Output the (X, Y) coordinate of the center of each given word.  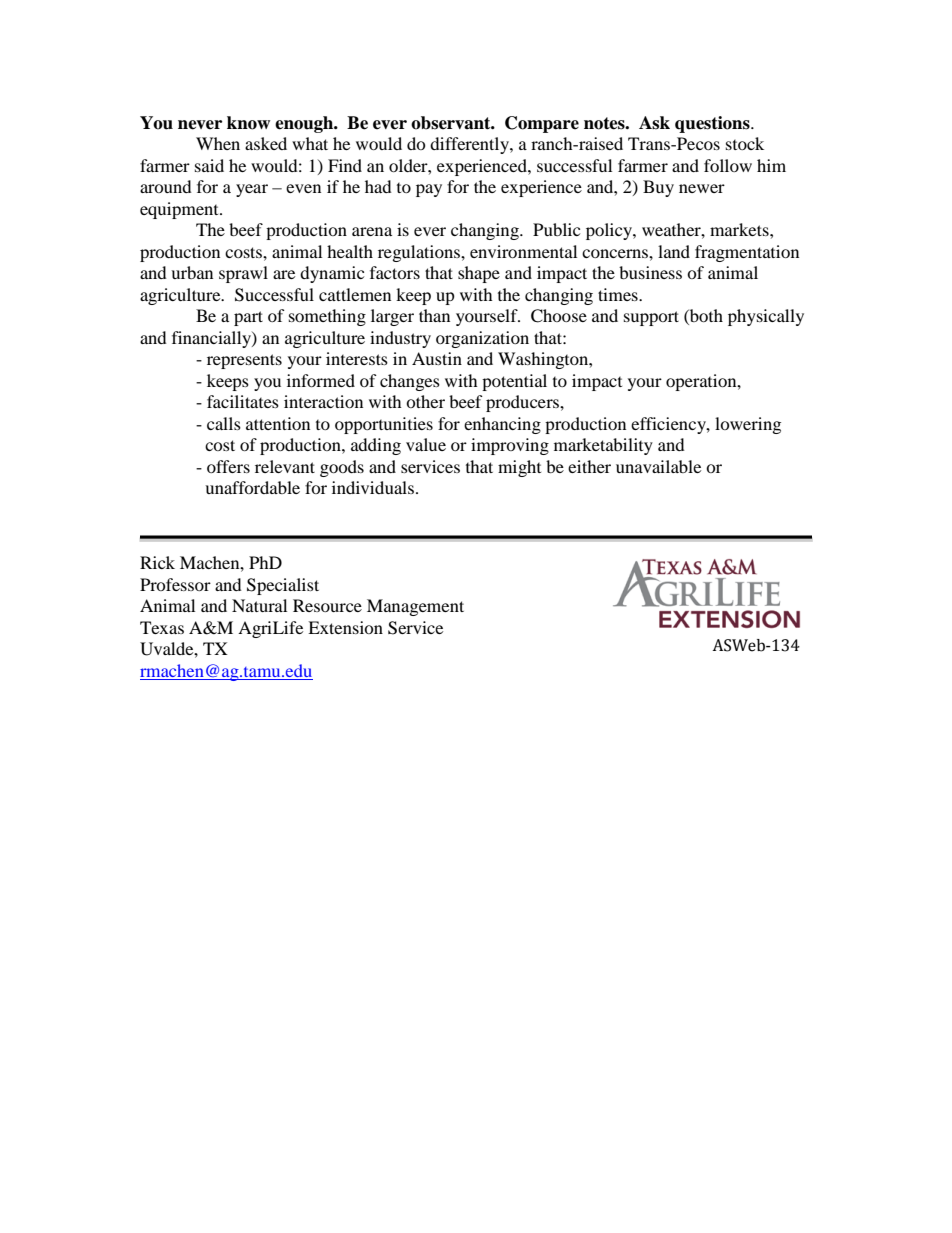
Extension (345, 627)
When (218, 143)
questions (713, 124)
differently (470, 145)
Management (415, 607)
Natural (259, 605)
